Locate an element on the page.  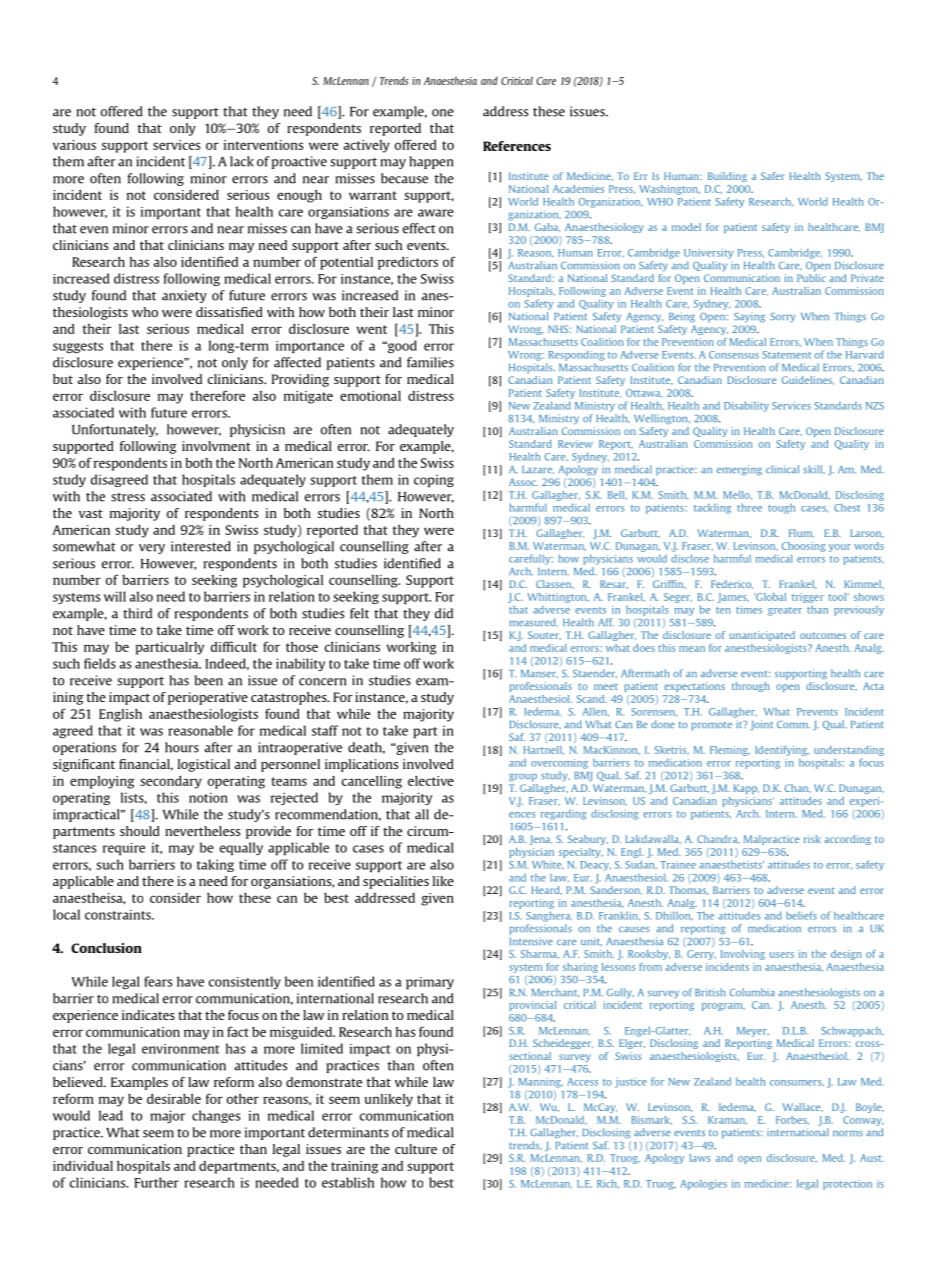
happen is located at coordinates (431, 162).
